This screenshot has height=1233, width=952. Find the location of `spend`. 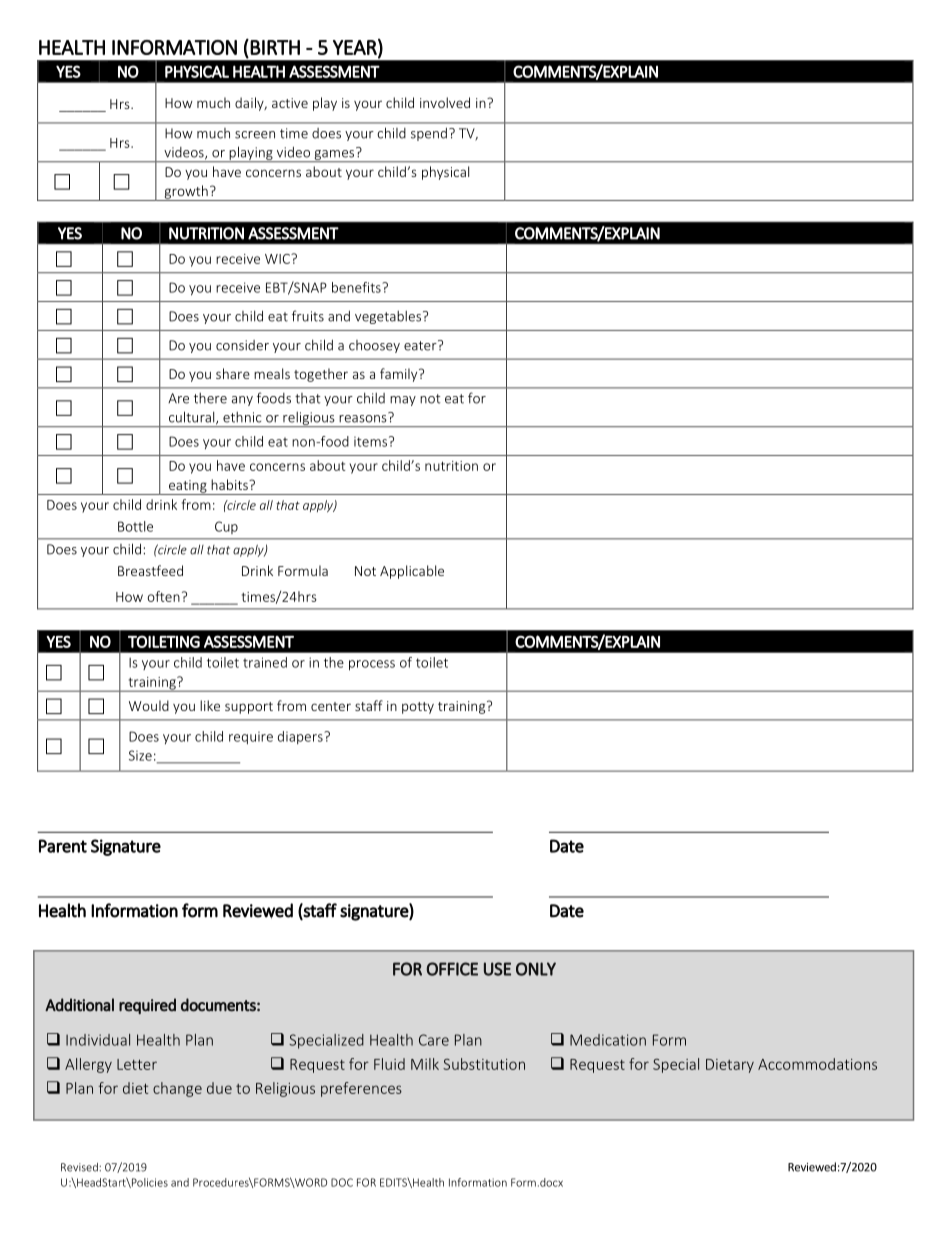

spend is located at coordinates (429, 134).
